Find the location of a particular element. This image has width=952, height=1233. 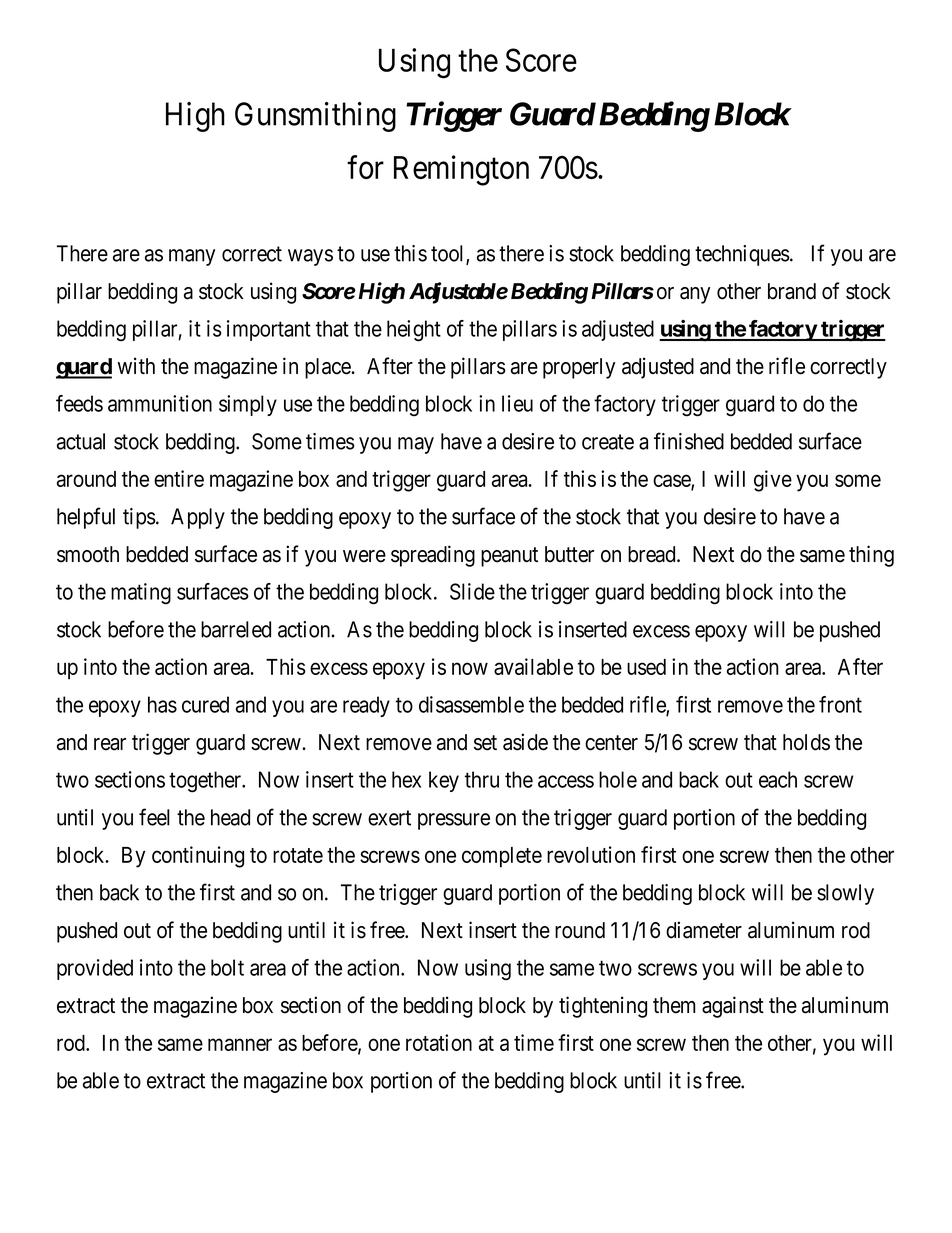

Remington is located at coordinates (461, 170).
